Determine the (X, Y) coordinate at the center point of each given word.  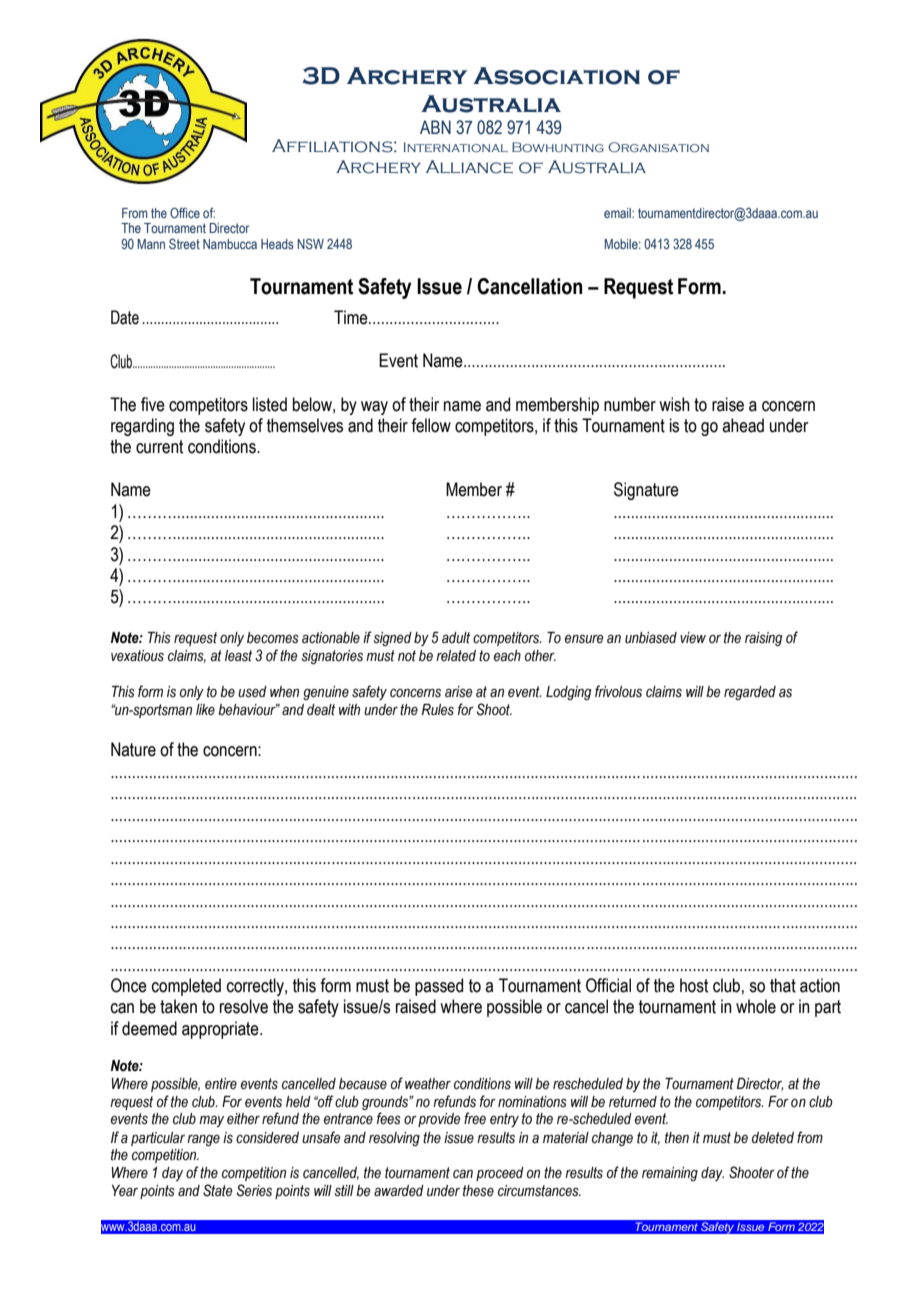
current (159, 447)
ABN (435, 127)
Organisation (658, 147)
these (478, 1191)
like (205, 709)
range (203, 1140)
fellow (431, 425)
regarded (750, 693)
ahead (743, 425)
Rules (438, 710)
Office (185, 212)
